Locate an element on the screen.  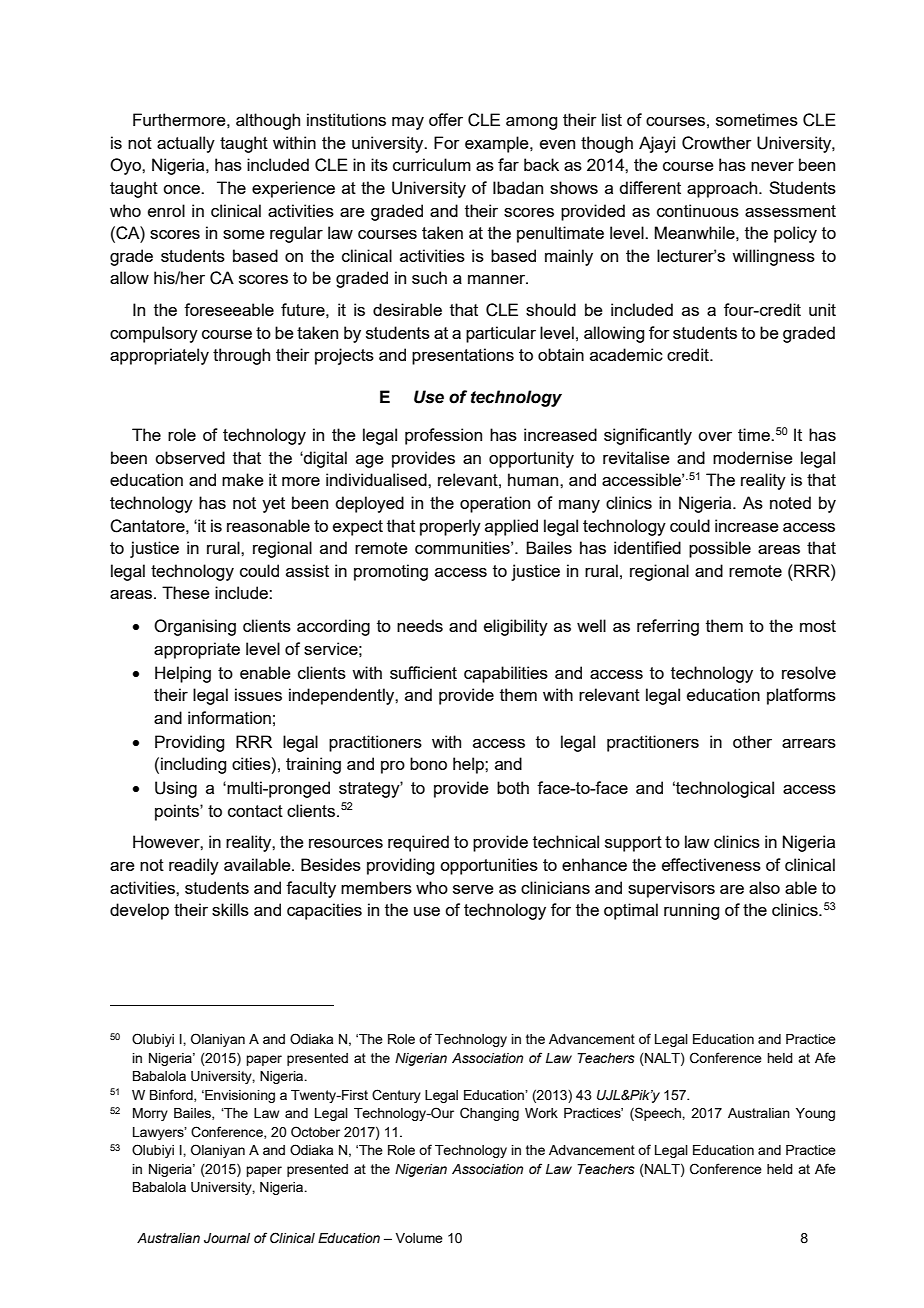
example is located at coordinates (498, 144).
